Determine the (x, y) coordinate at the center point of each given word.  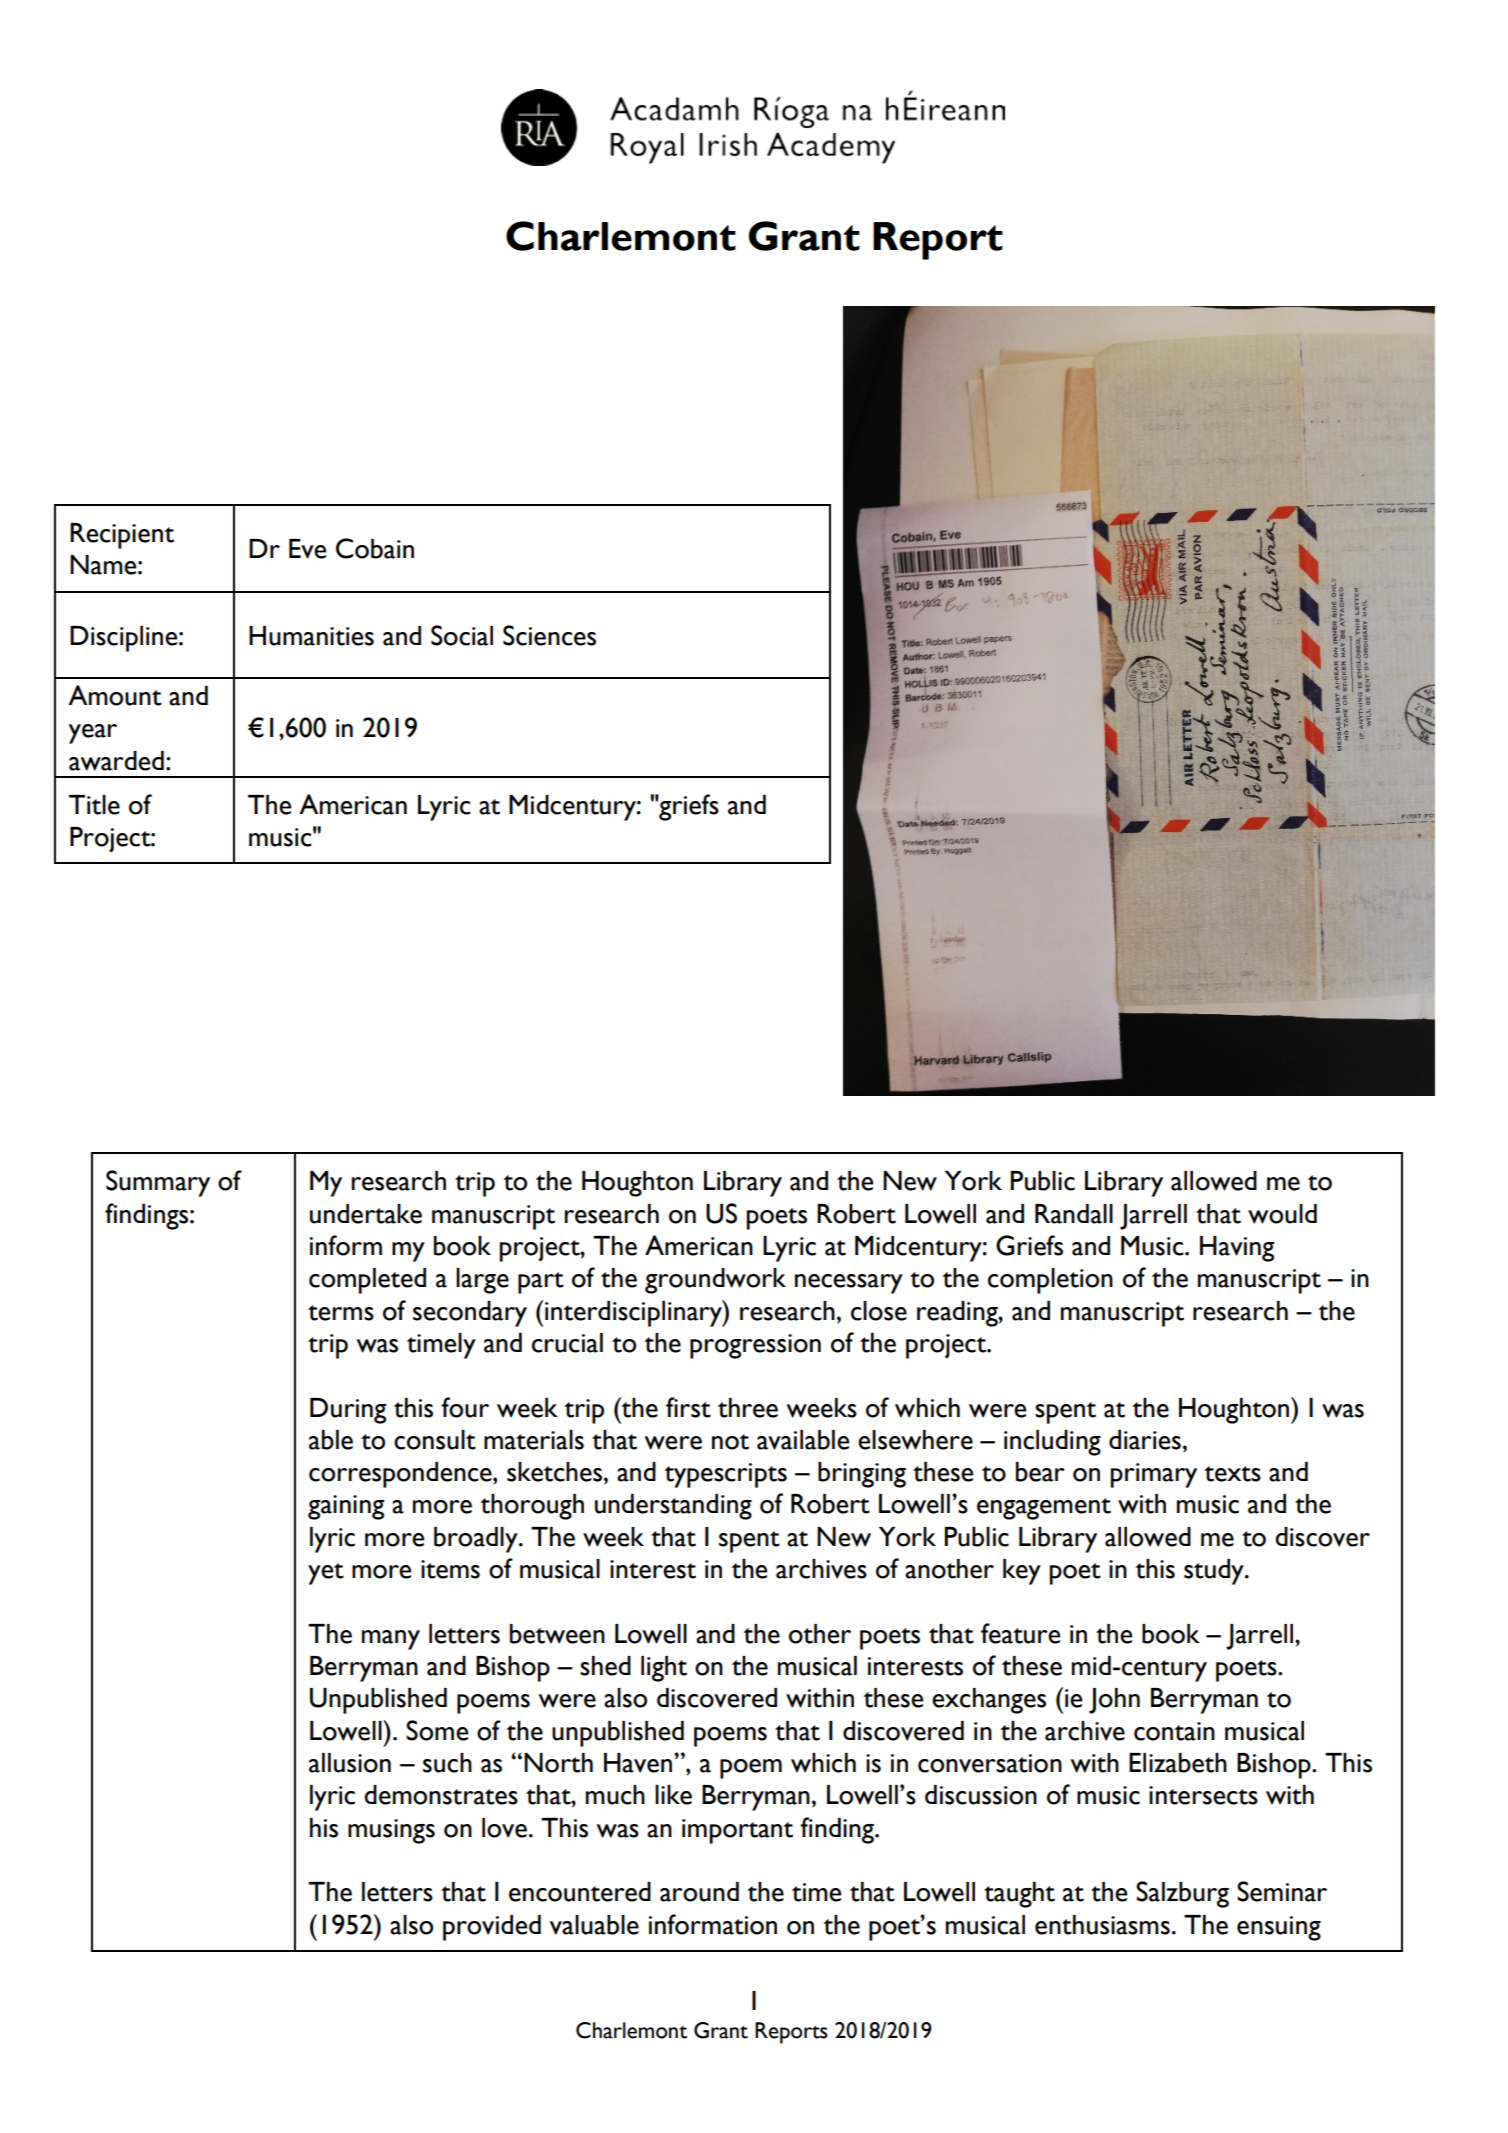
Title (94, 805)
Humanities (311, 636)
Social (462, 635)
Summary (158, 1183)
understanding (673, 1507)
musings (391, 1831)
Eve (307, 549)
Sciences (549, 635)
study (1215, 1572)
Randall (1074, 1214)
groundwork (715, 1281)
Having (1237, 1249)
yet (326, 1574)
